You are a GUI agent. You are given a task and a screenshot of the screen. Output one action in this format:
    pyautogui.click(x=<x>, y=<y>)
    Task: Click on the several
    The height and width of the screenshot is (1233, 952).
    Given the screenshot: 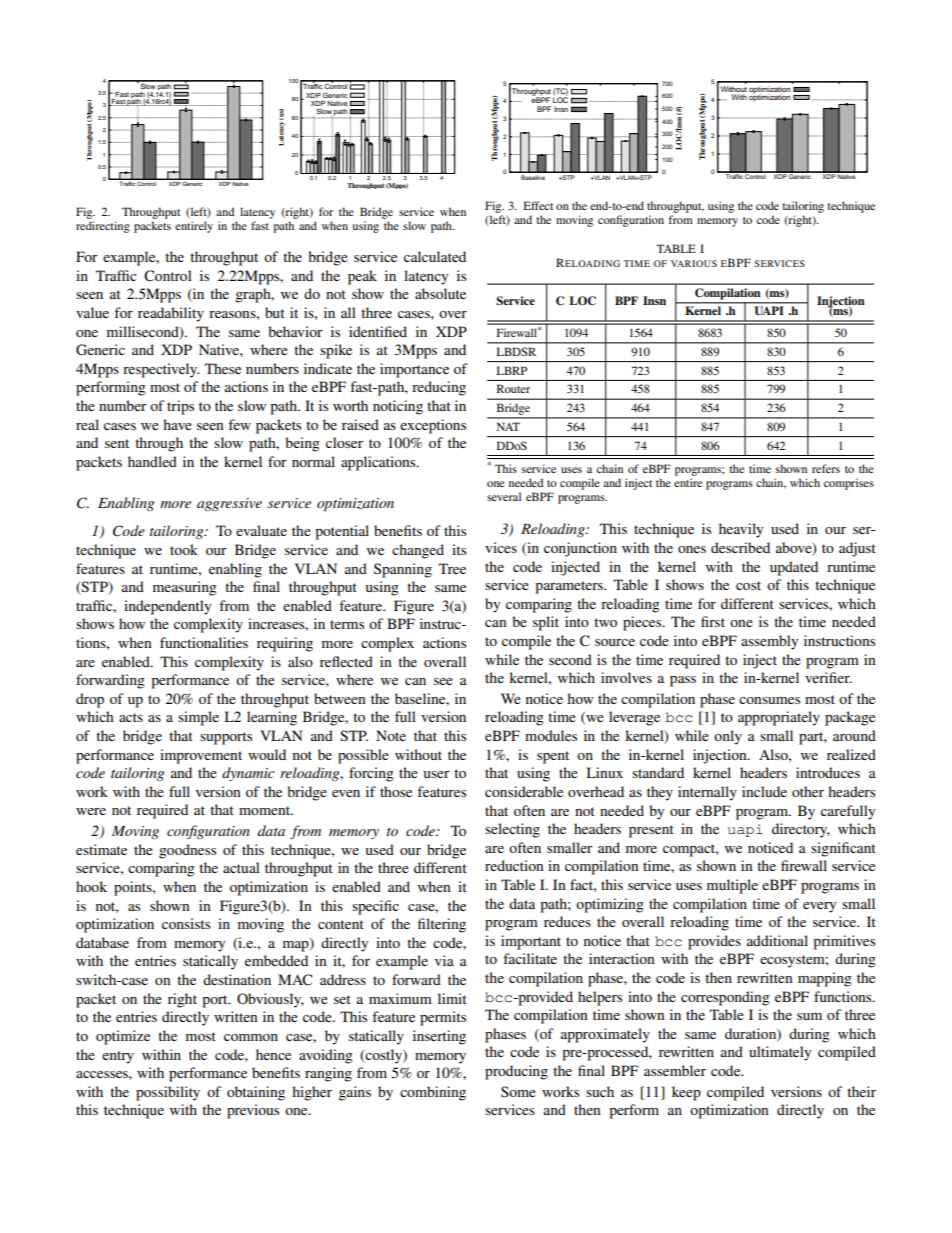 What is the action you would take?
    pyautogui.click(x=504, y=496)
